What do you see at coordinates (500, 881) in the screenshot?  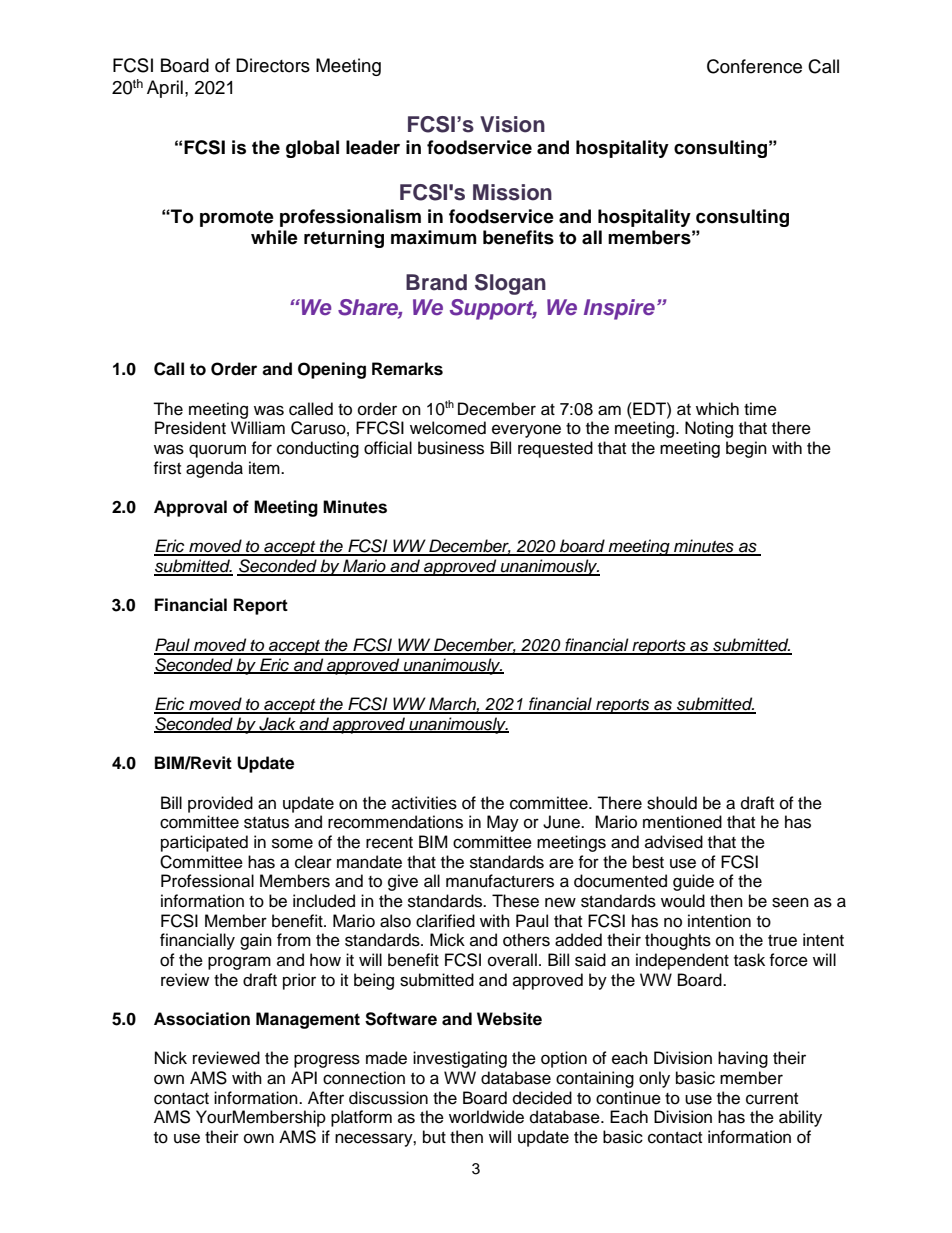 I see `manufacturers` at bounding box center [500, 881].
